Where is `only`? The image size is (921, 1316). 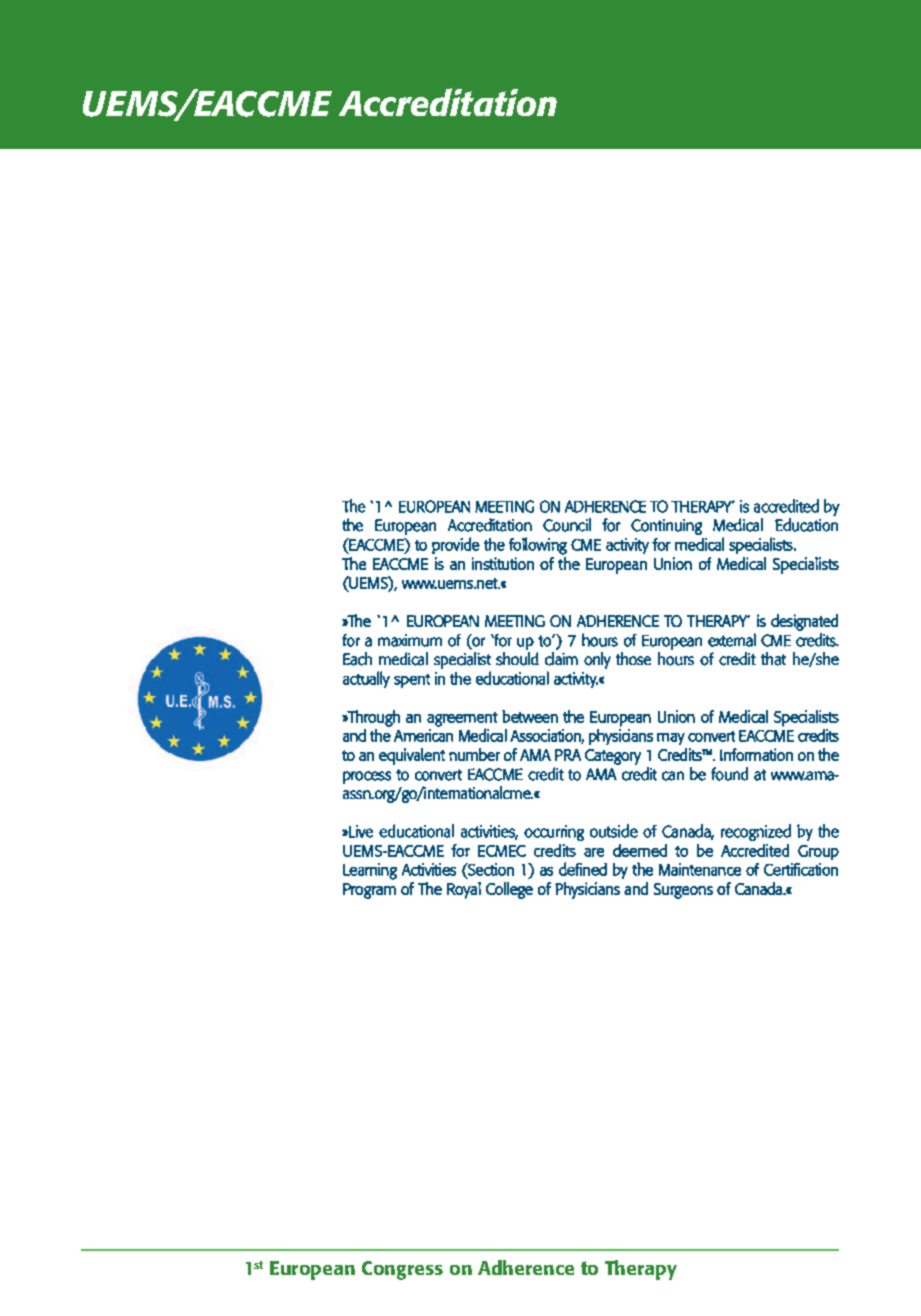 only is located at coordinates (597, 660).
